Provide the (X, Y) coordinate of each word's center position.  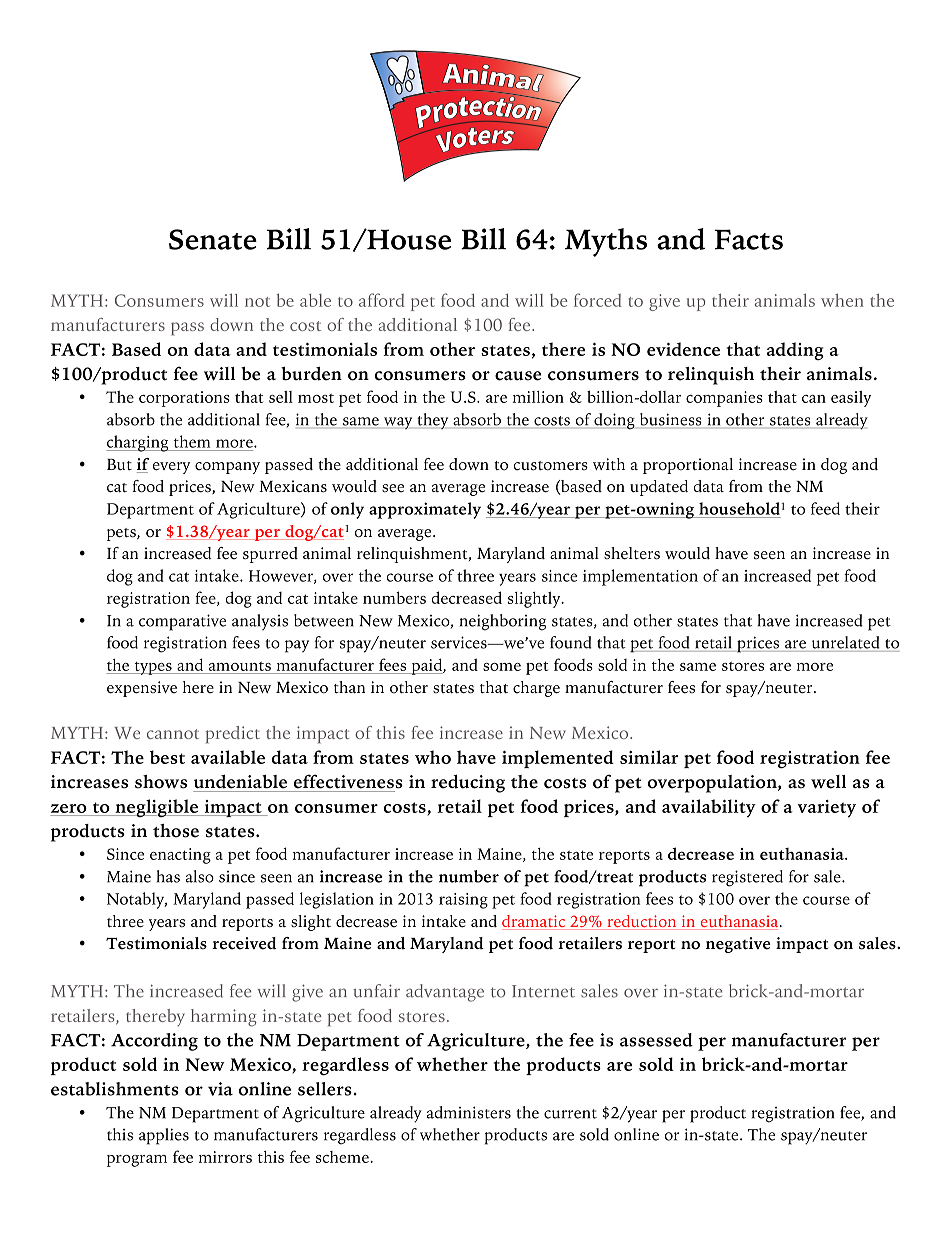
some (502, 667)
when (842, 300)
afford (382, 300)
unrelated (846, 642)
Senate (213, 239)
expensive (142, 689)
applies (164, 1136)
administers (469, 1112)
